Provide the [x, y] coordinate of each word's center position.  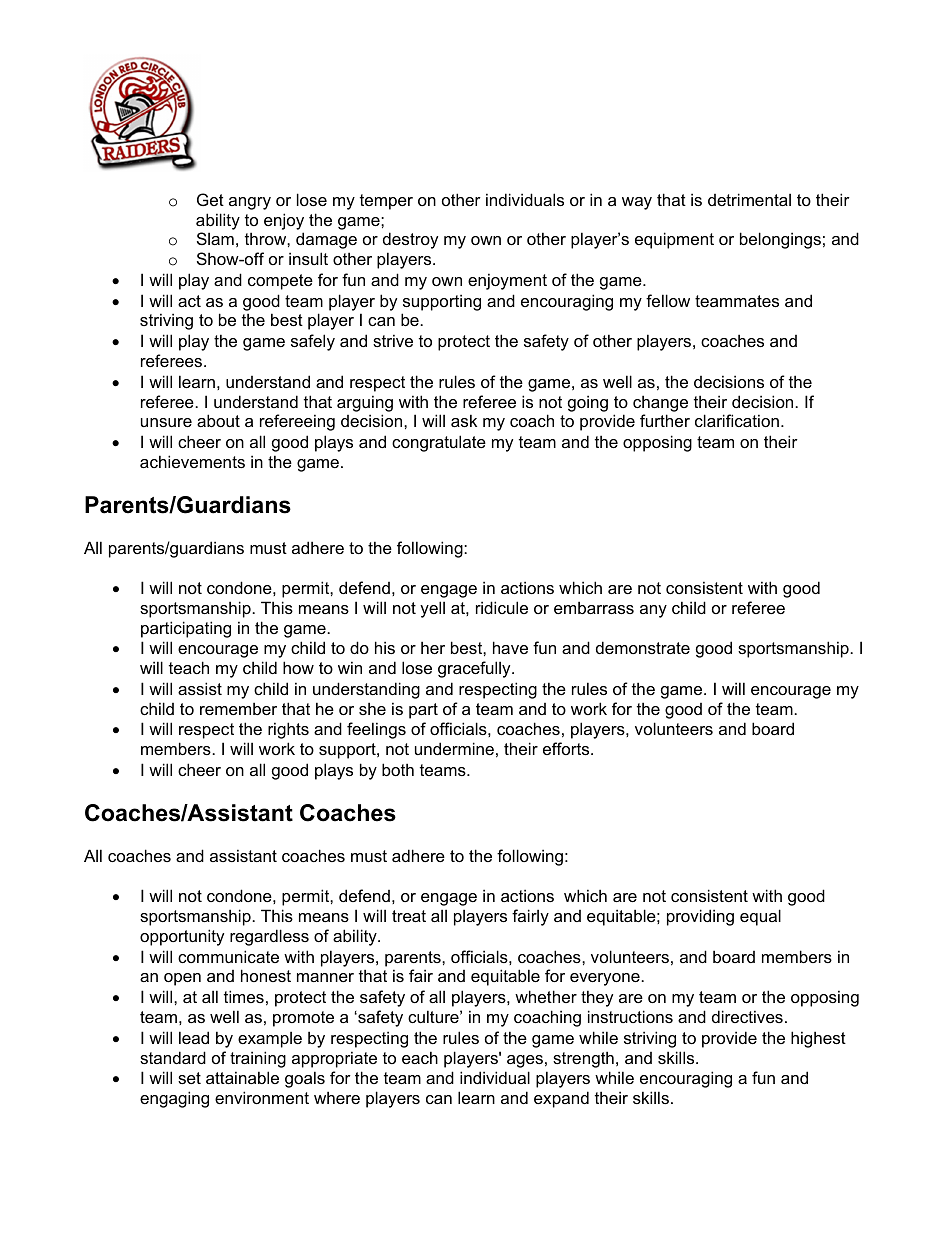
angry [250, 203]
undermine [454, 748]
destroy [410, 240]
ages [525, 1061]
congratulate [439, 443]
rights [288, 730]
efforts [567, 748]
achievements [192, 461]
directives [747, 1016]
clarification [737, 420]
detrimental [749, 199]
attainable [242, 1077]
